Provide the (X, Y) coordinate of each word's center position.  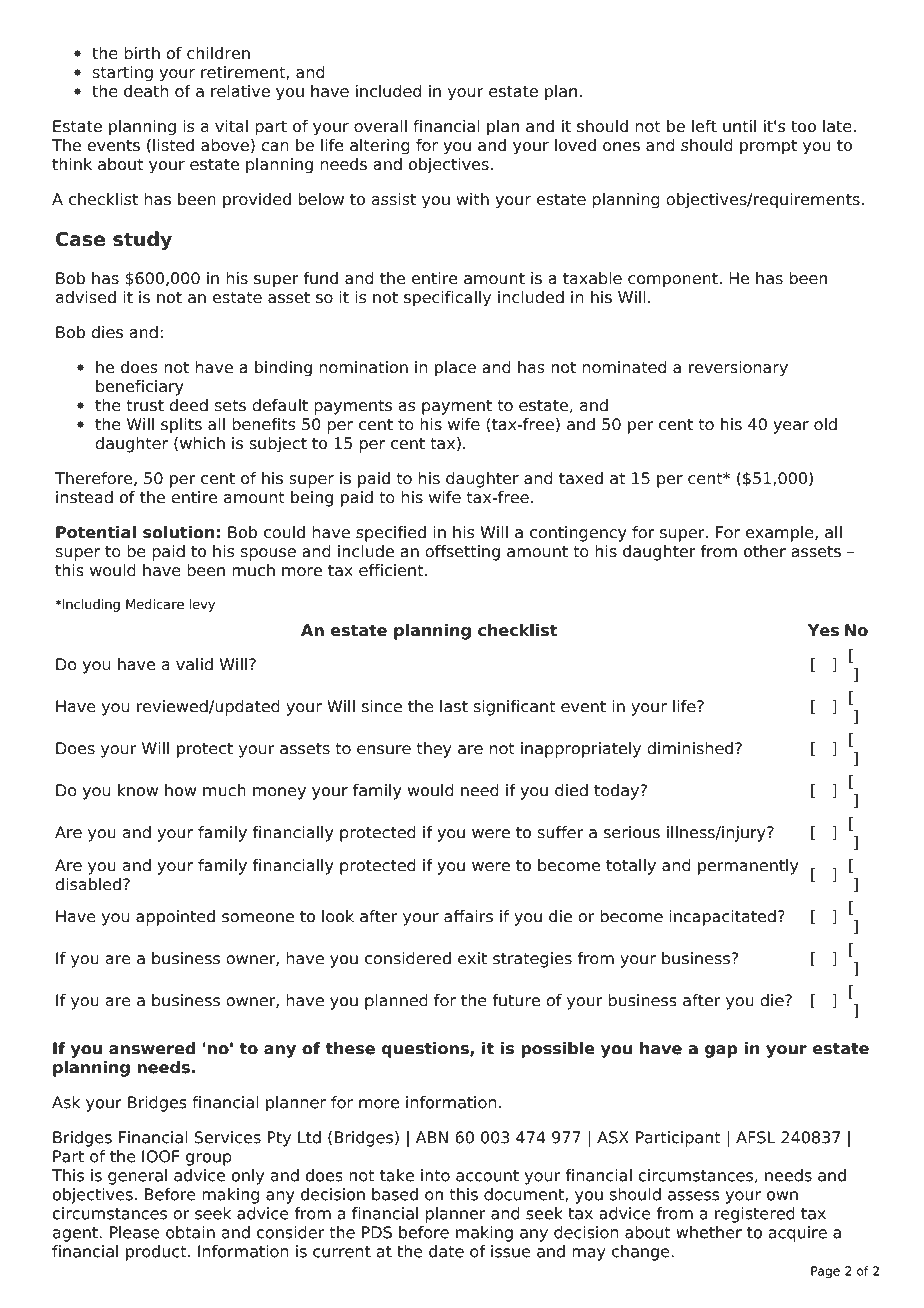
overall (380, 126)
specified (391, 534)
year (791, 427)
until (739, 126)
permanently (748, 867)
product (157, 1253)
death (146, 91)
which (202, 443)
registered (755, 1215)
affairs (468, 916)
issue (511, 1251)
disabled (88, 884)
